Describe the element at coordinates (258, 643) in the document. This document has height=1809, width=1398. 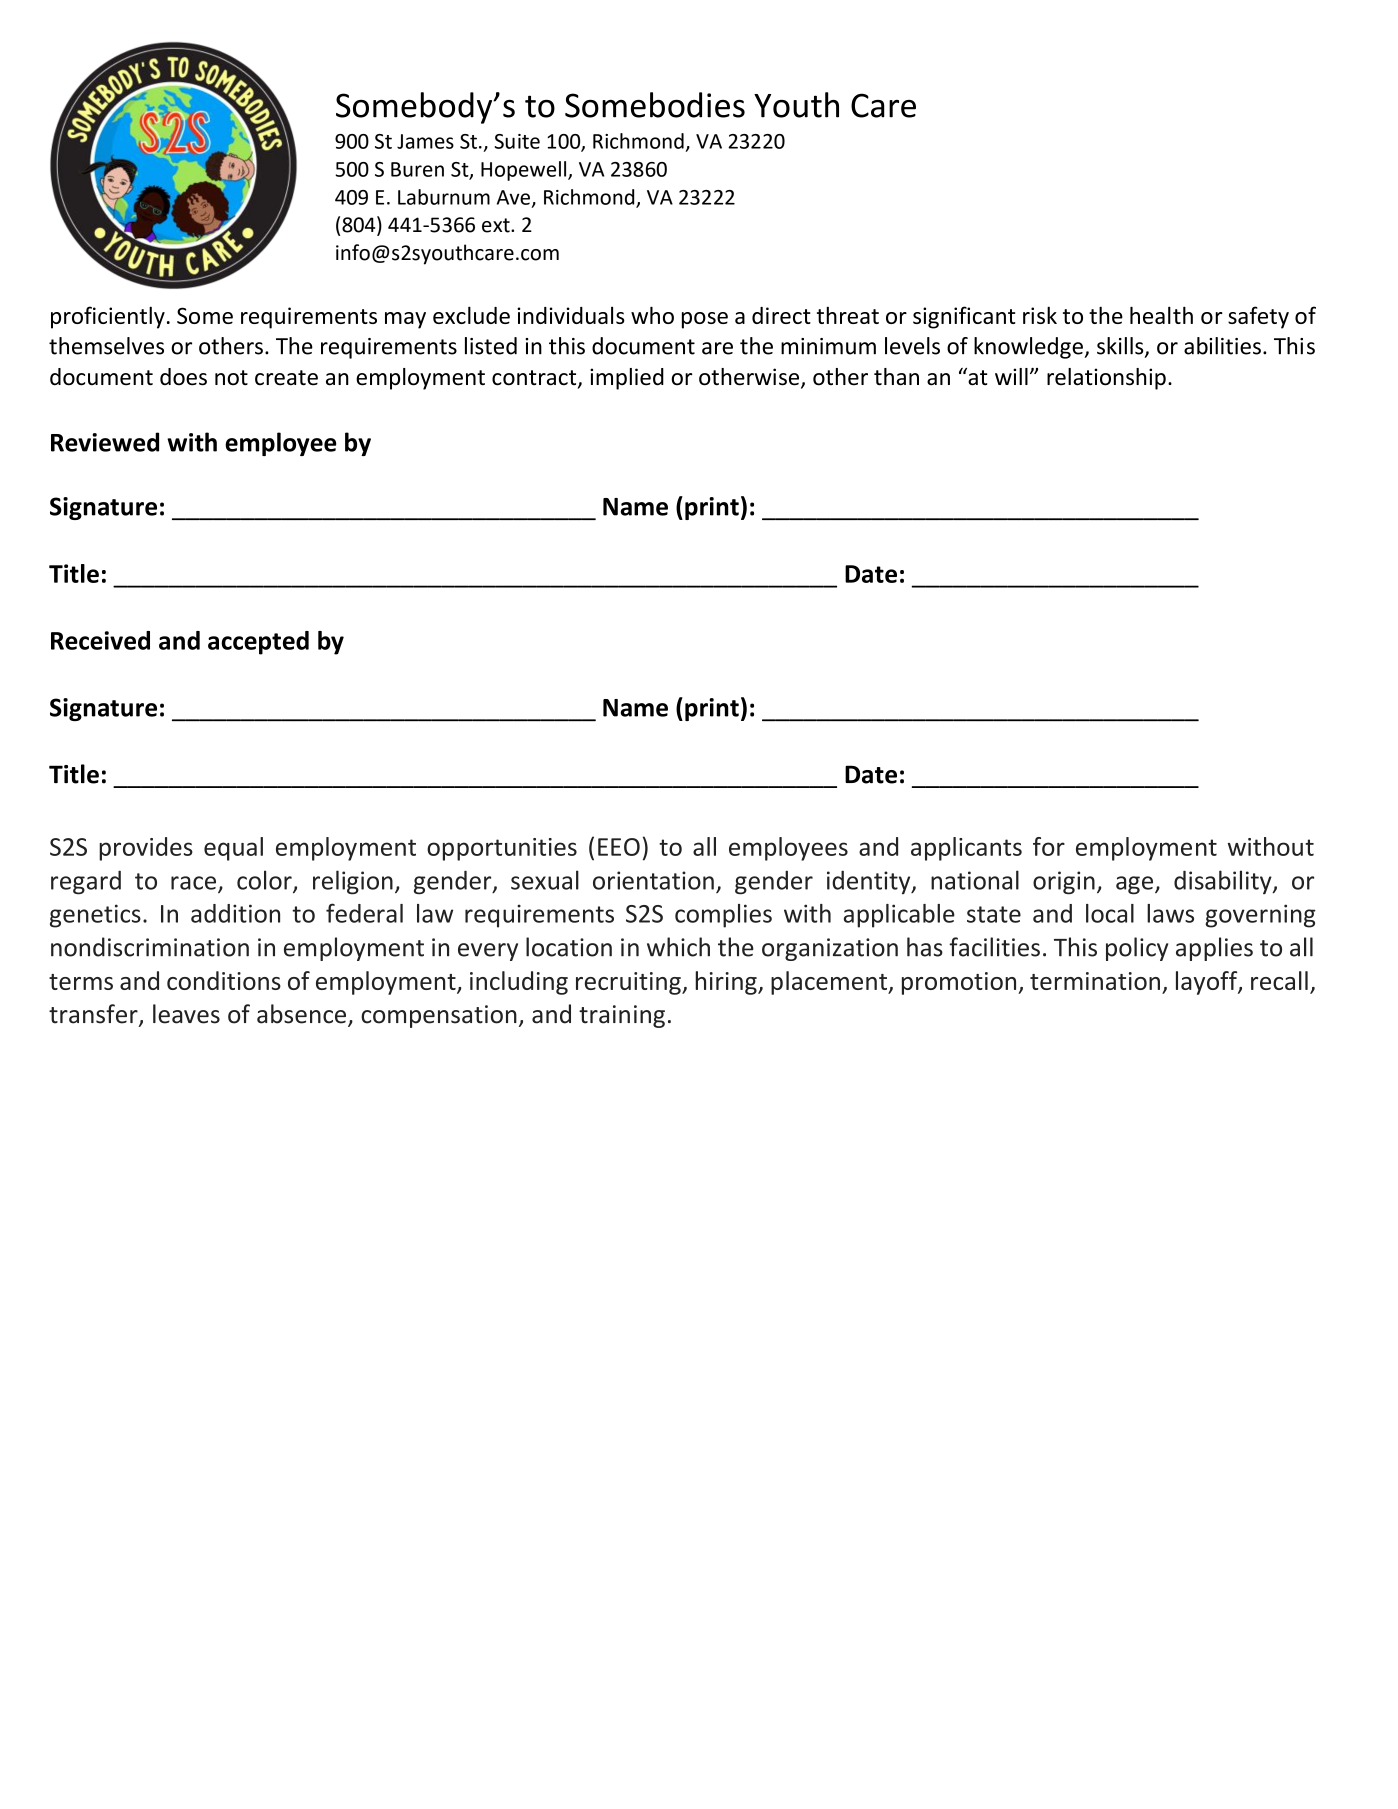
I see `accepted` at that location.
